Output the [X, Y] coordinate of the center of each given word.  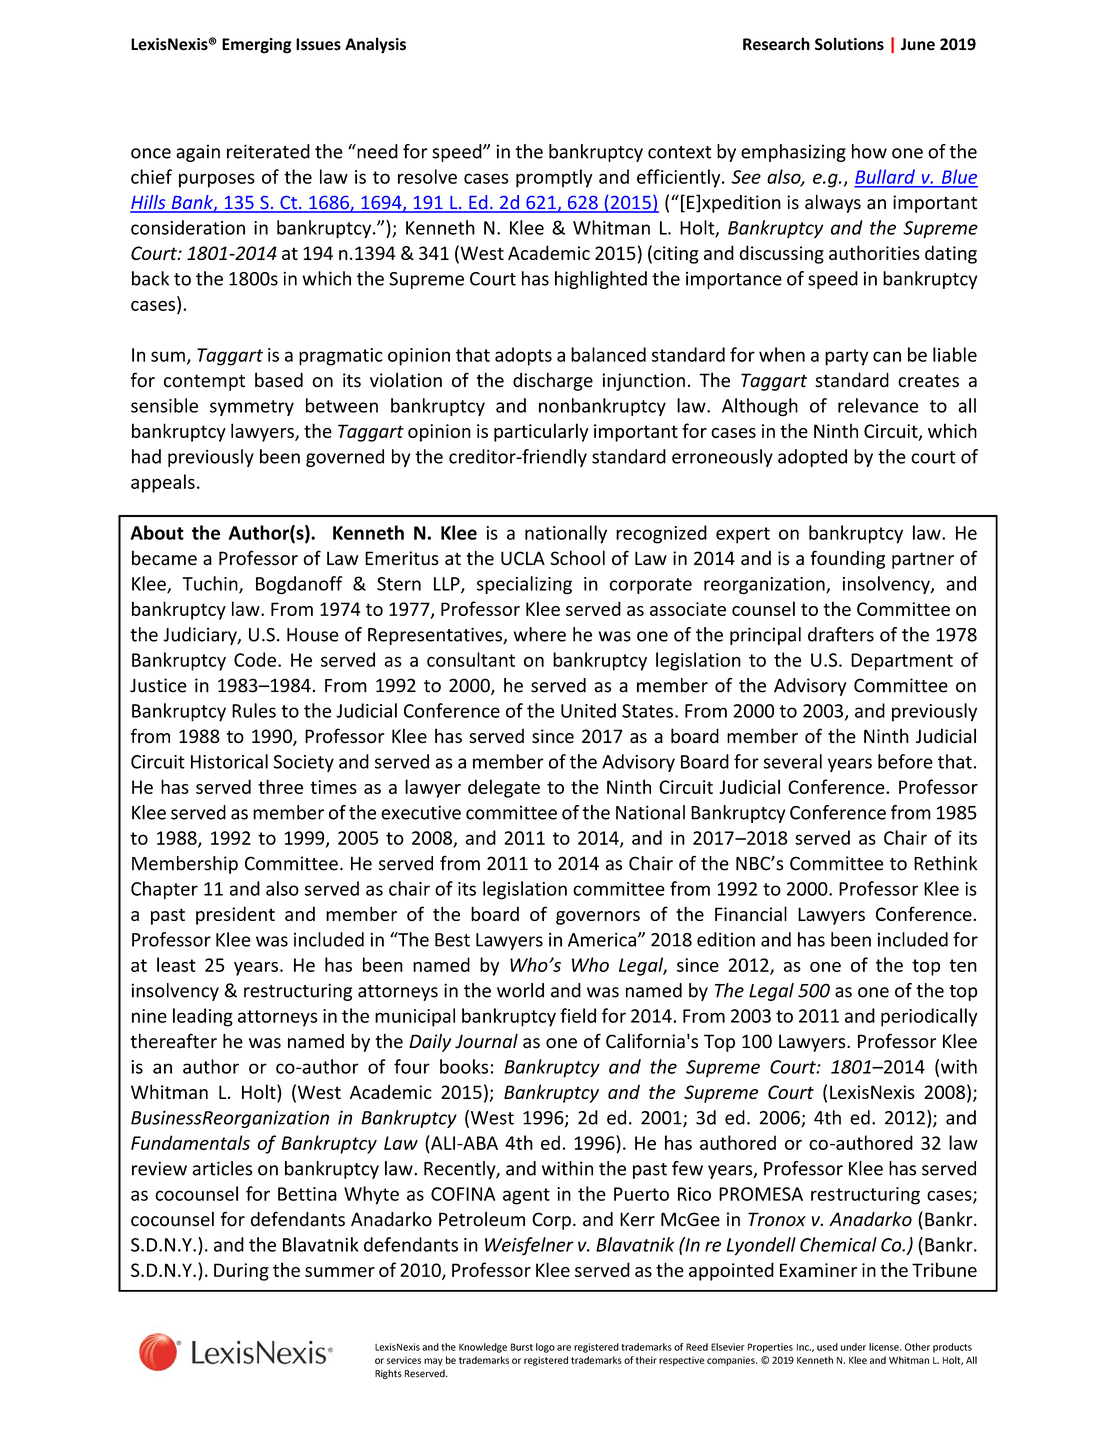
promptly [554, 178]
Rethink [945, 863]
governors [598, 918]
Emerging [257, 46]
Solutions [849, 44]
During [241, 1272]
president [235, 915]
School [577, 558]
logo [545, 1348]
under [853, 1347]
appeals [163, 483]
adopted [812, 458]
